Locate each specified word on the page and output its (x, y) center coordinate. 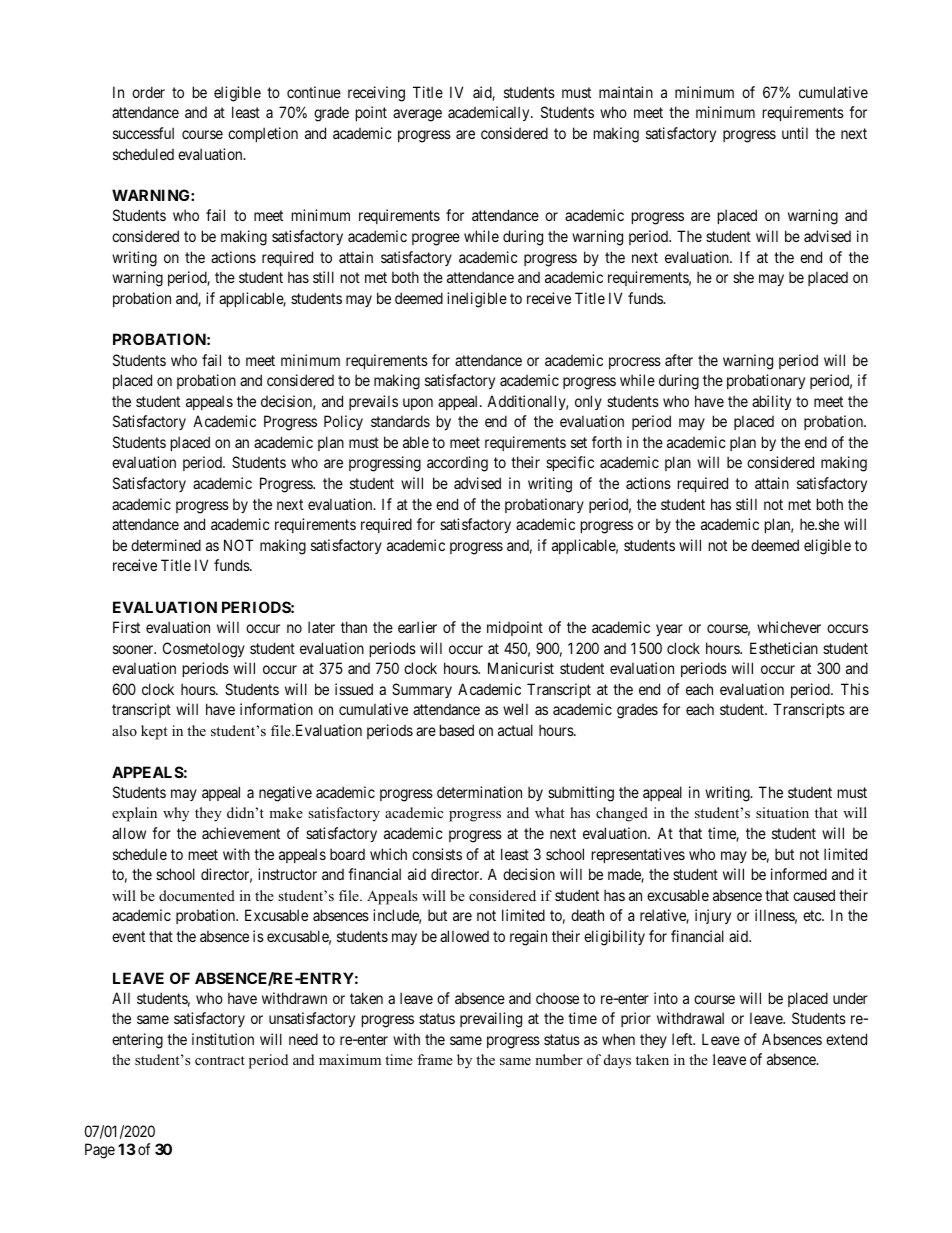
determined (166, 545)
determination (479, 792)
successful (143, 133)
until (795, 133)
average (417, 115)
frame (435, 1059)
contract (220, 1060)
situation (782, 812)
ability (771, 402)
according (457, 464)
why (176, 814)
